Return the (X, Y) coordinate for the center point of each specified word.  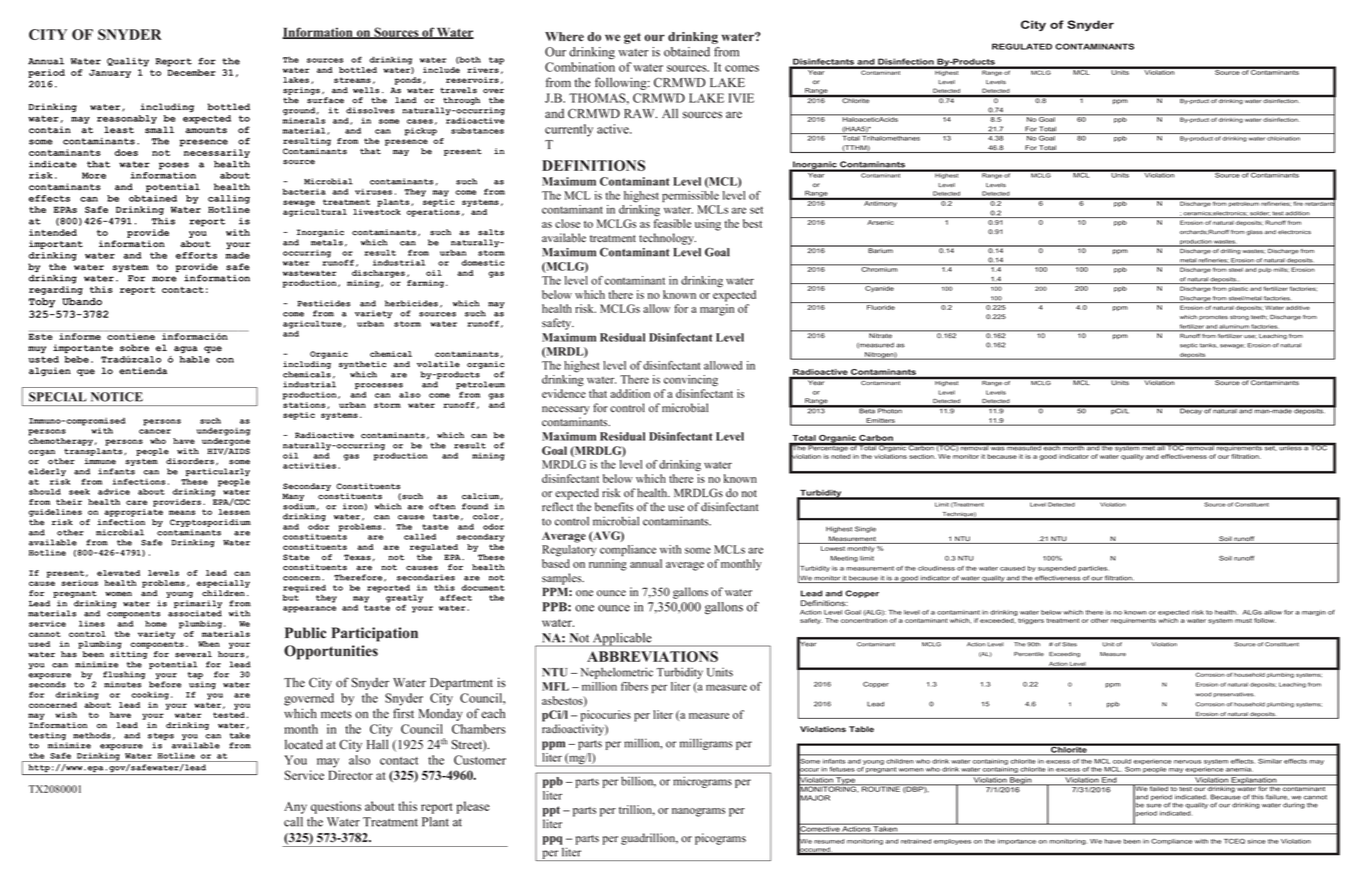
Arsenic (880, 222)
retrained (916, 841)
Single (865, 529)
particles (1093, 569)
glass (1254, 233)
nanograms (698, 812)
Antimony (880, 203)
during (1294, 806)
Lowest (833, 548)
